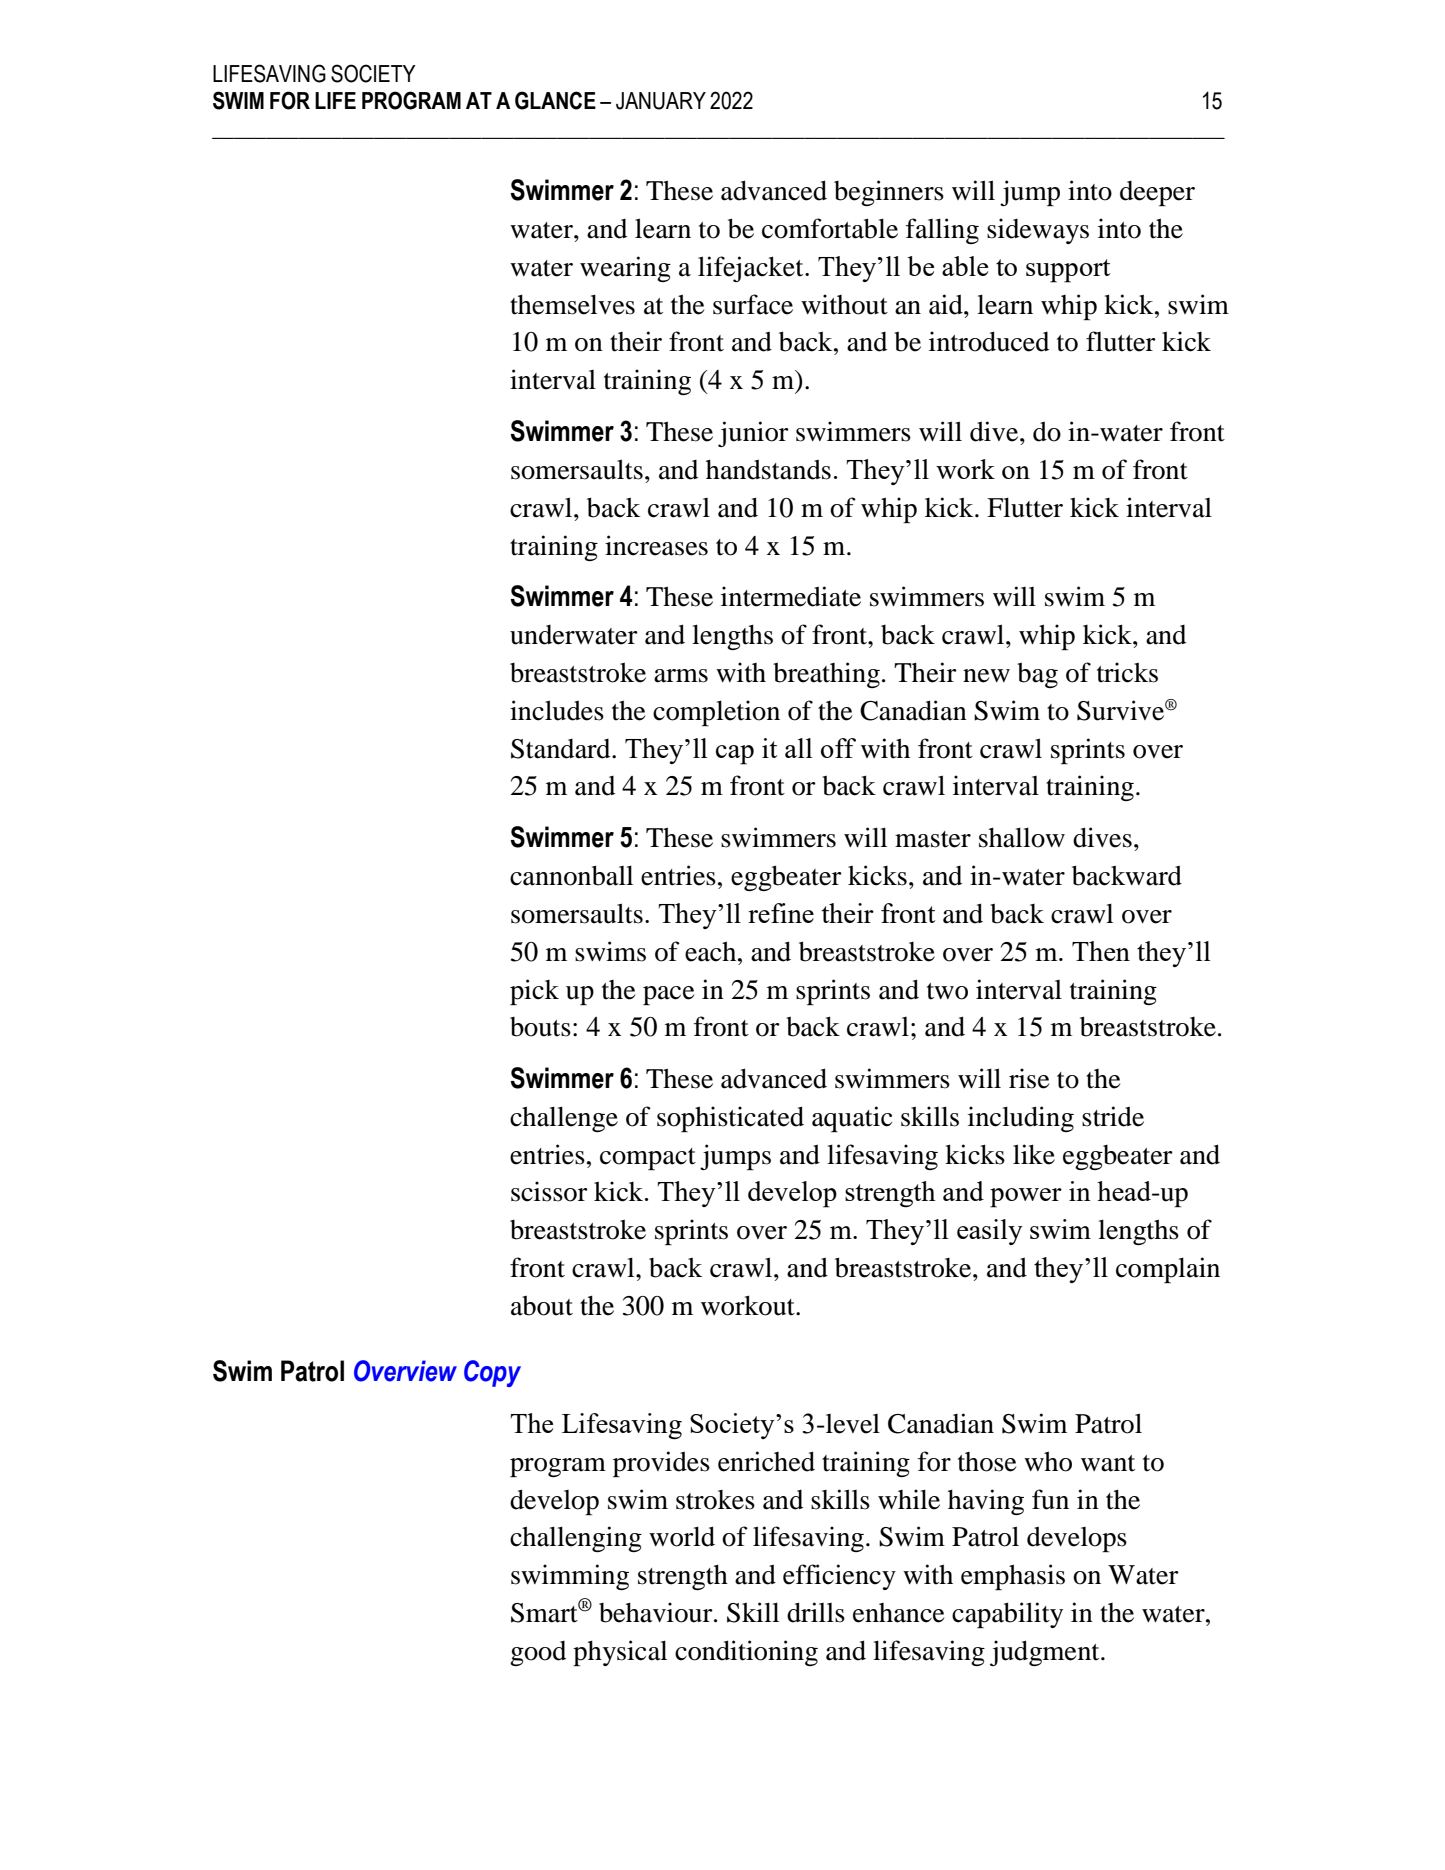 This screenshot has width=1445, height=1870. What do you see at coordinates (557, 710) in the screenshot?
I see `includes` at bounding box center [557, 710].
